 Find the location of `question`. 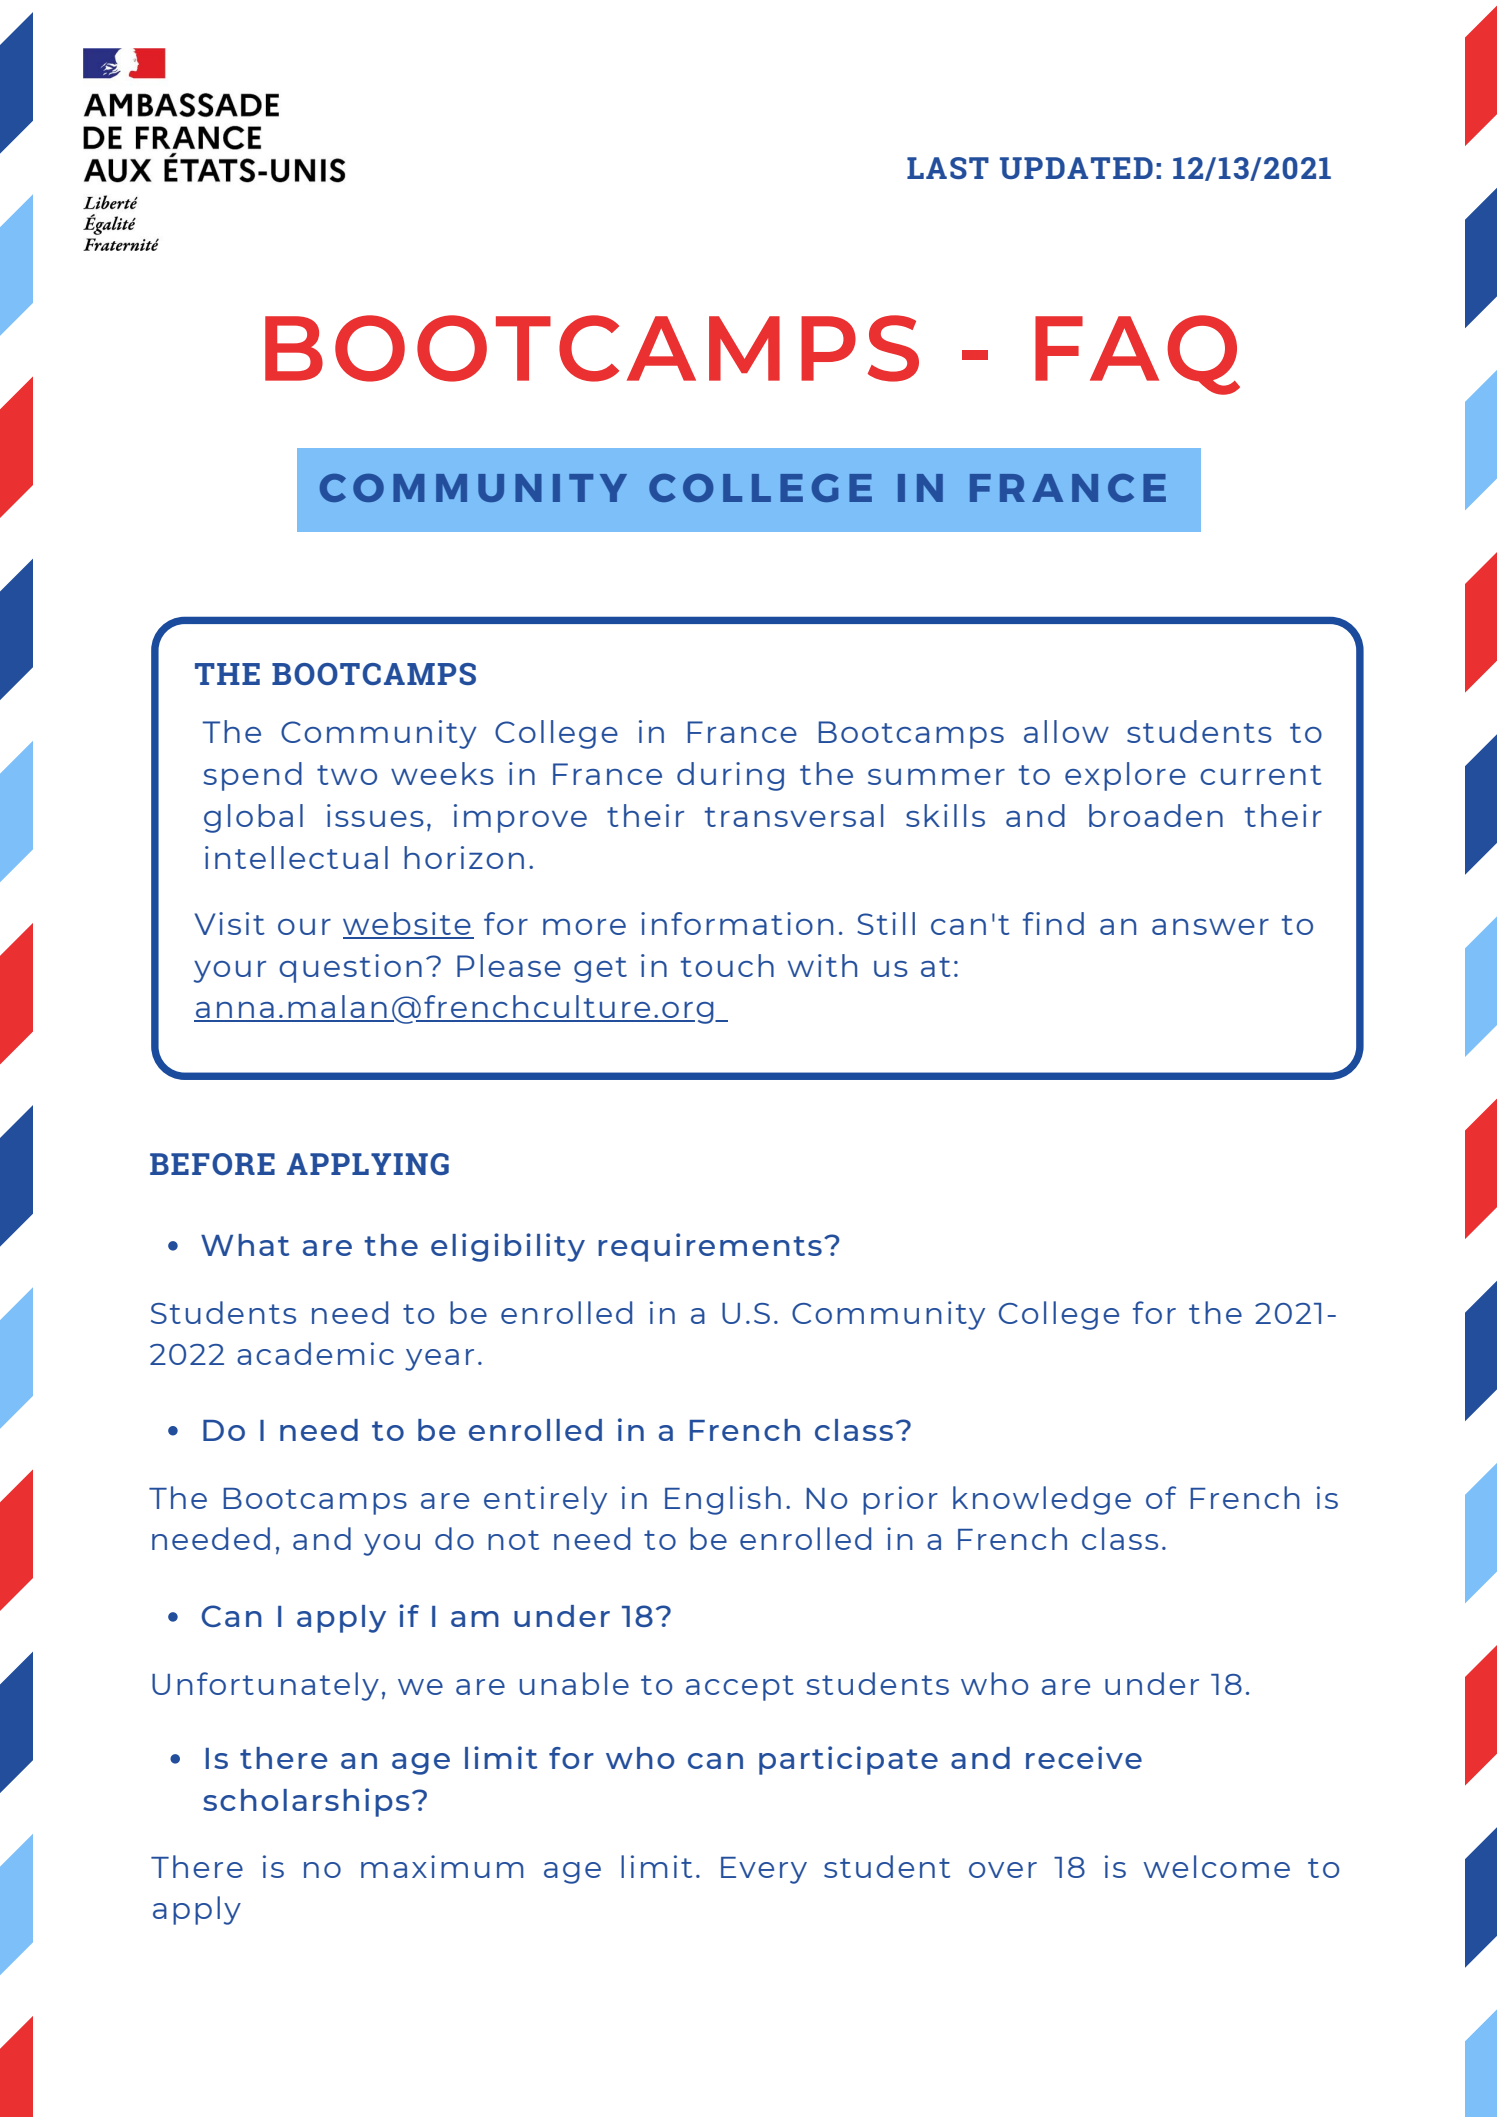

question is located at coordinates (350, 968).
